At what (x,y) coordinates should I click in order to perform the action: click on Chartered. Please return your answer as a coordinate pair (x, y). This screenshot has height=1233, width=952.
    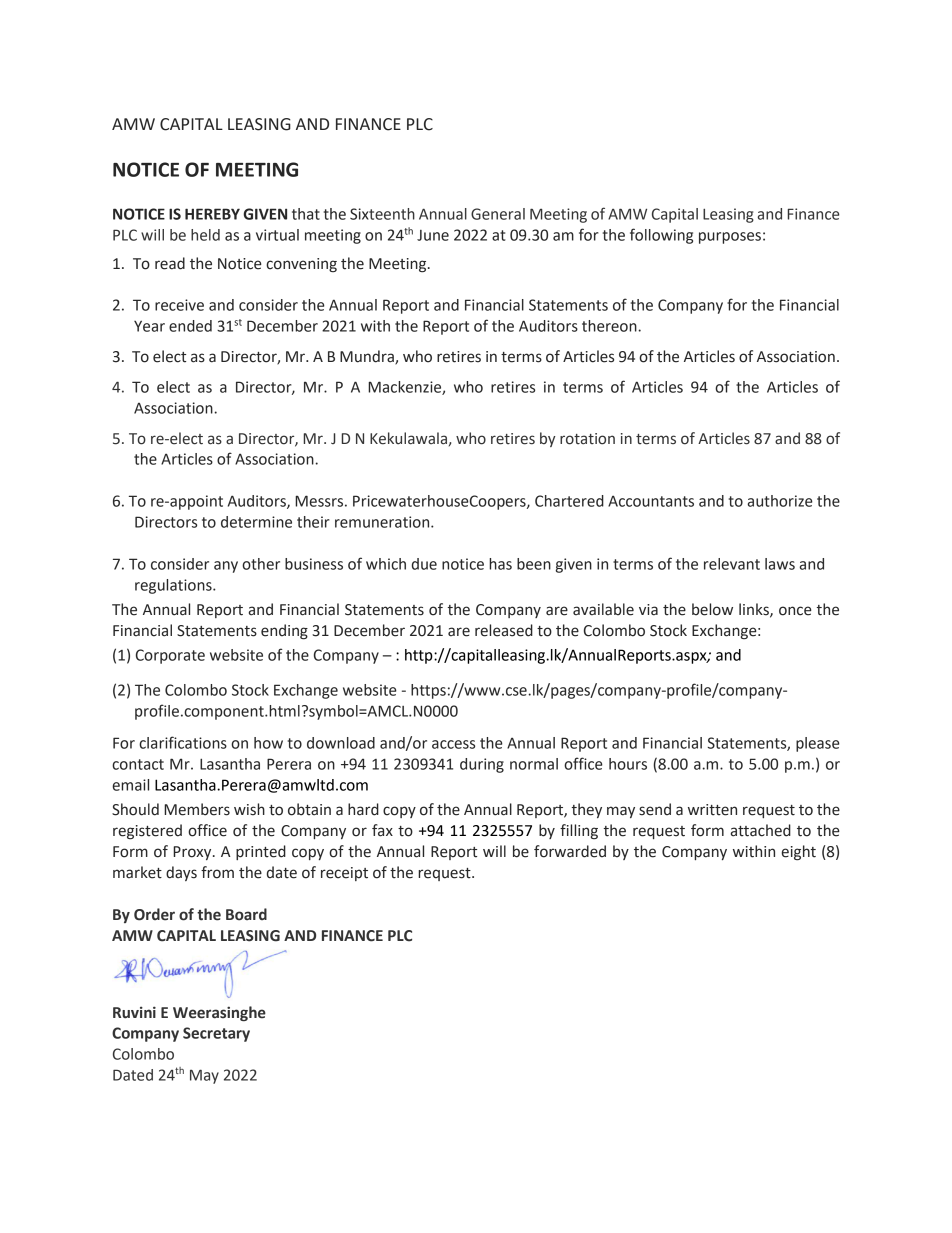
    Looking at the image, I should click on (569, 501).
